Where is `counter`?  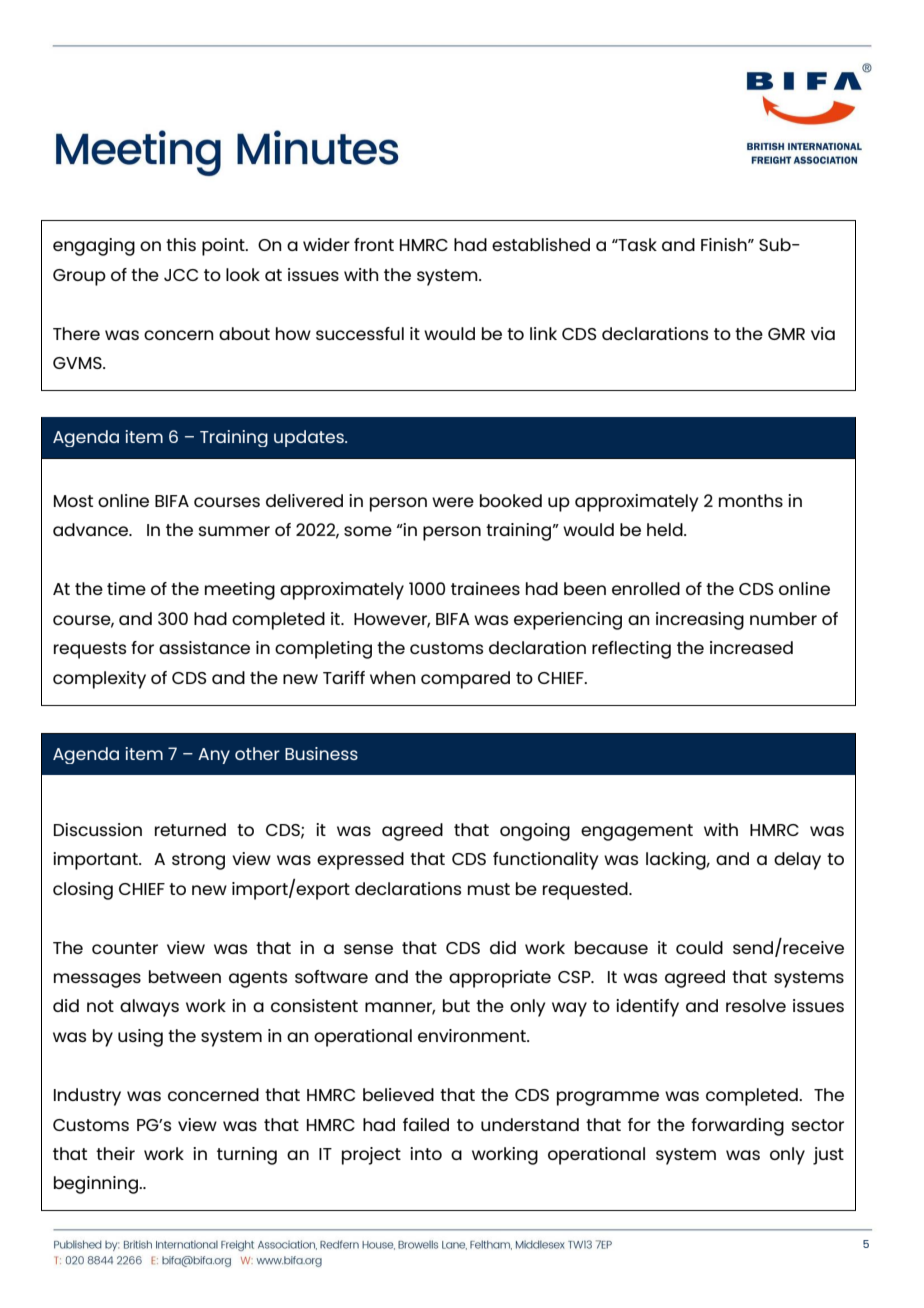
counter is located at coordinates (125, 948).
